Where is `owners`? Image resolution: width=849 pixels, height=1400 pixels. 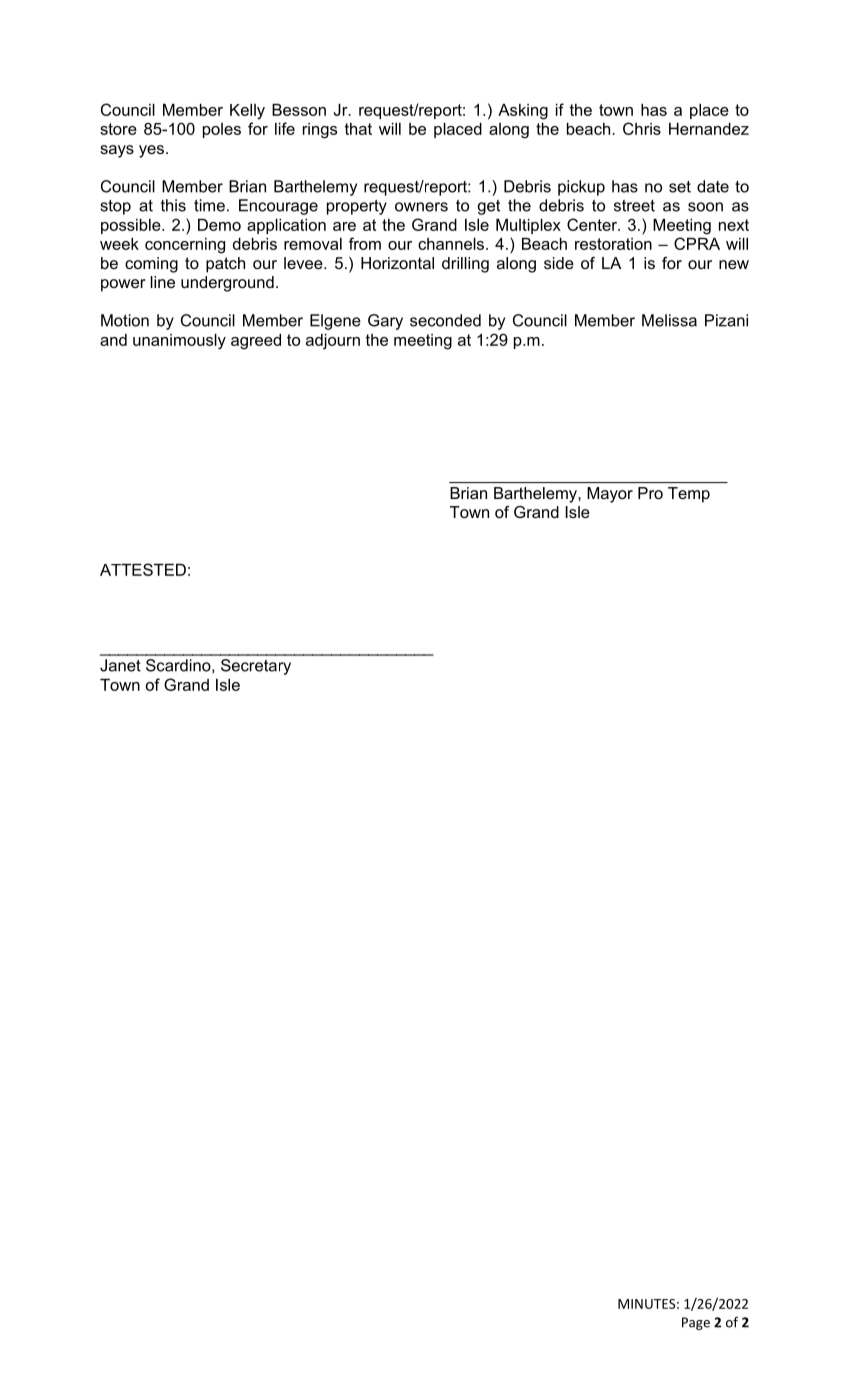
owners is located at coordinates (421, 207).
